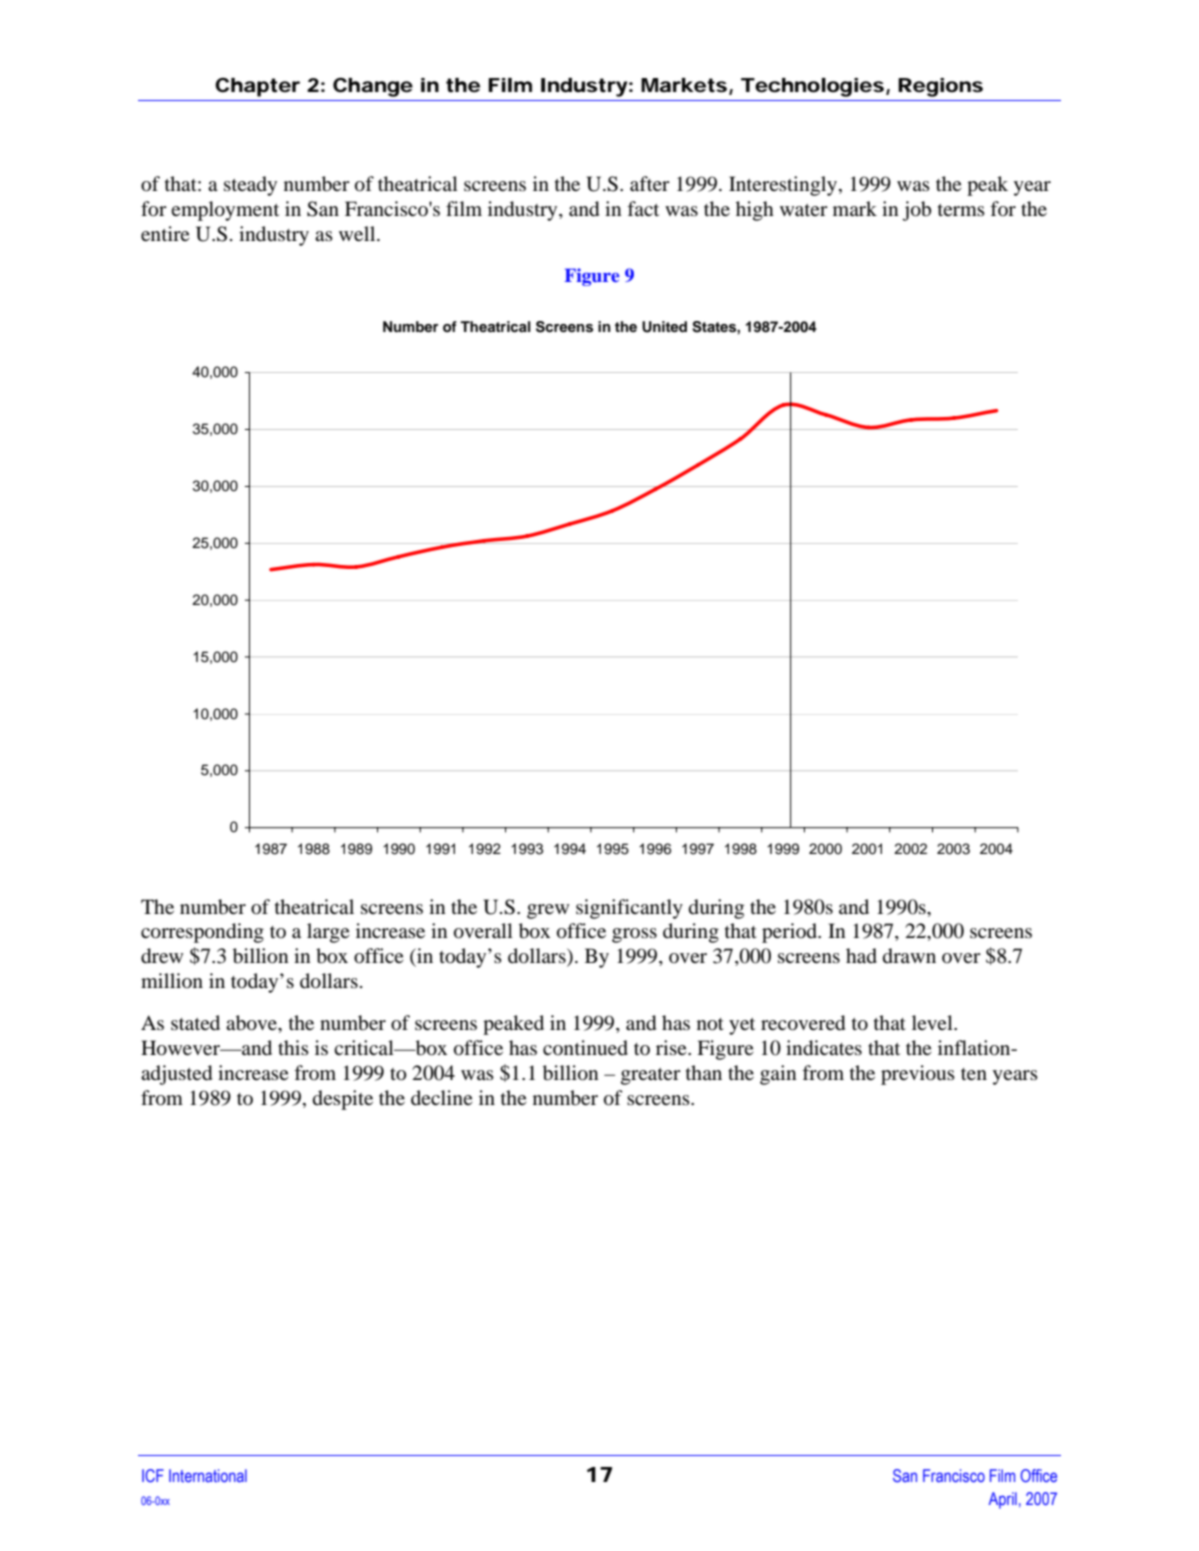  I want to click on Chapter, so click(257, 87).
